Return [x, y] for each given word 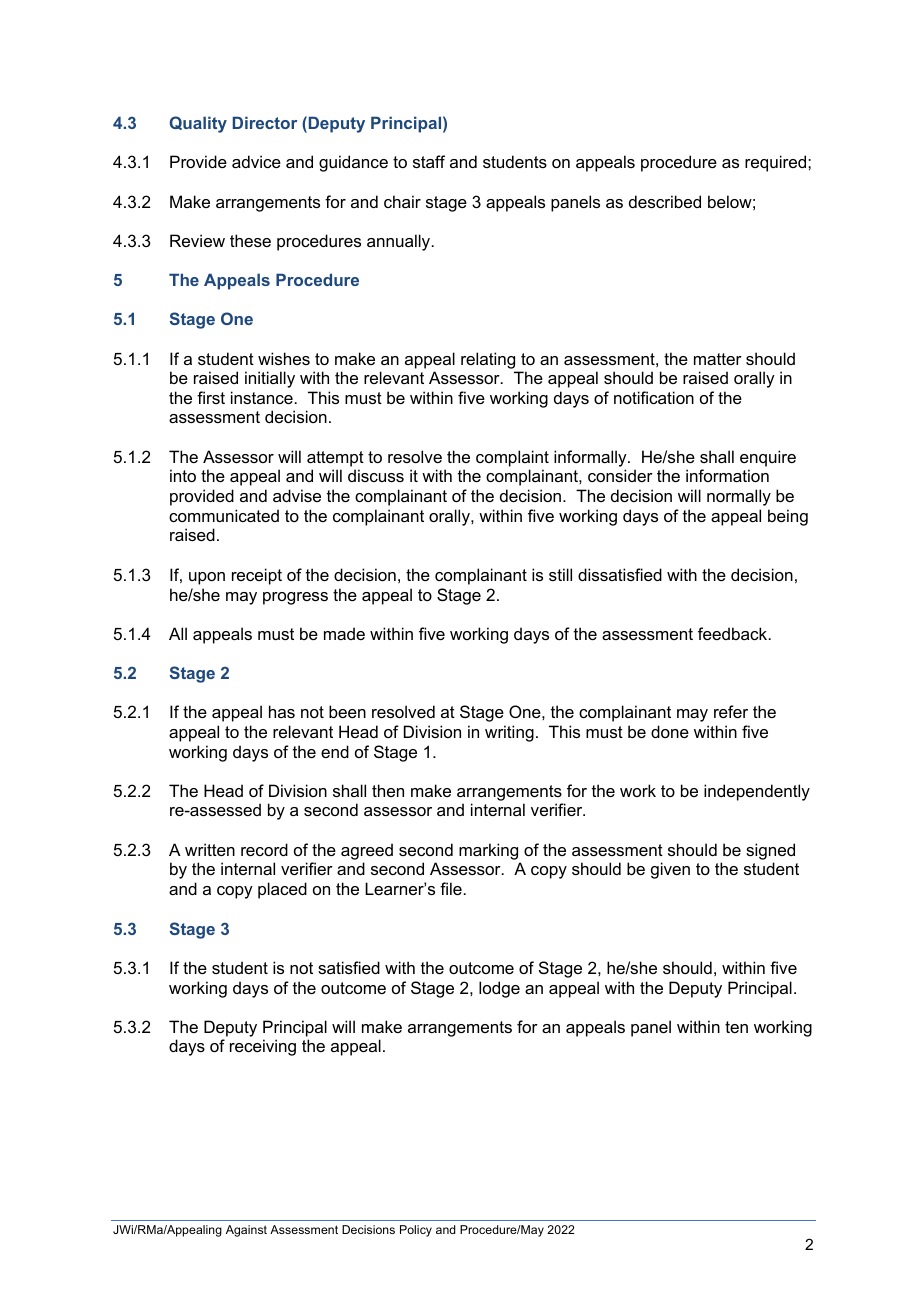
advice [256, 161]
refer [731, 711]
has [282, 711]
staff [429, 161]
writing [509, 733]
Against [246, 1231]
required [777, 163]
